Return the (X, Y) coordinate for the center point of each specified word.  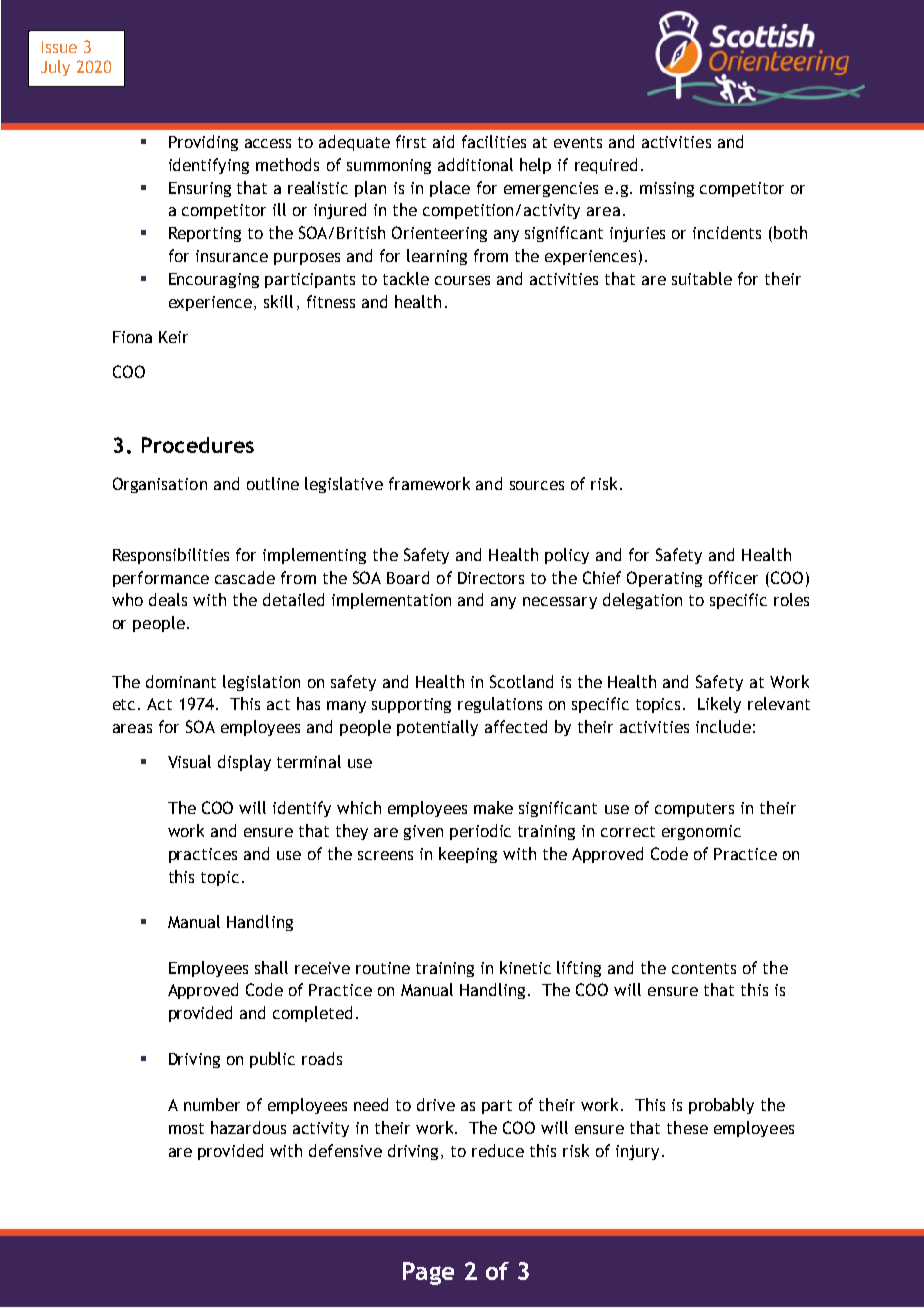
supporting (411, 705)
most (186, 1128)
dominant (181, 681)
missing (667, 189)
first (411, 141)
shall (271, 967)
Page (428, 1273)
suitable (702, 278)
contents (704, 968)
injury (637, 1152)
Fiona (132, 337)
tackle (406, 278)
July (55, 68)
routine (383, 968)
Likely (719, 705)
